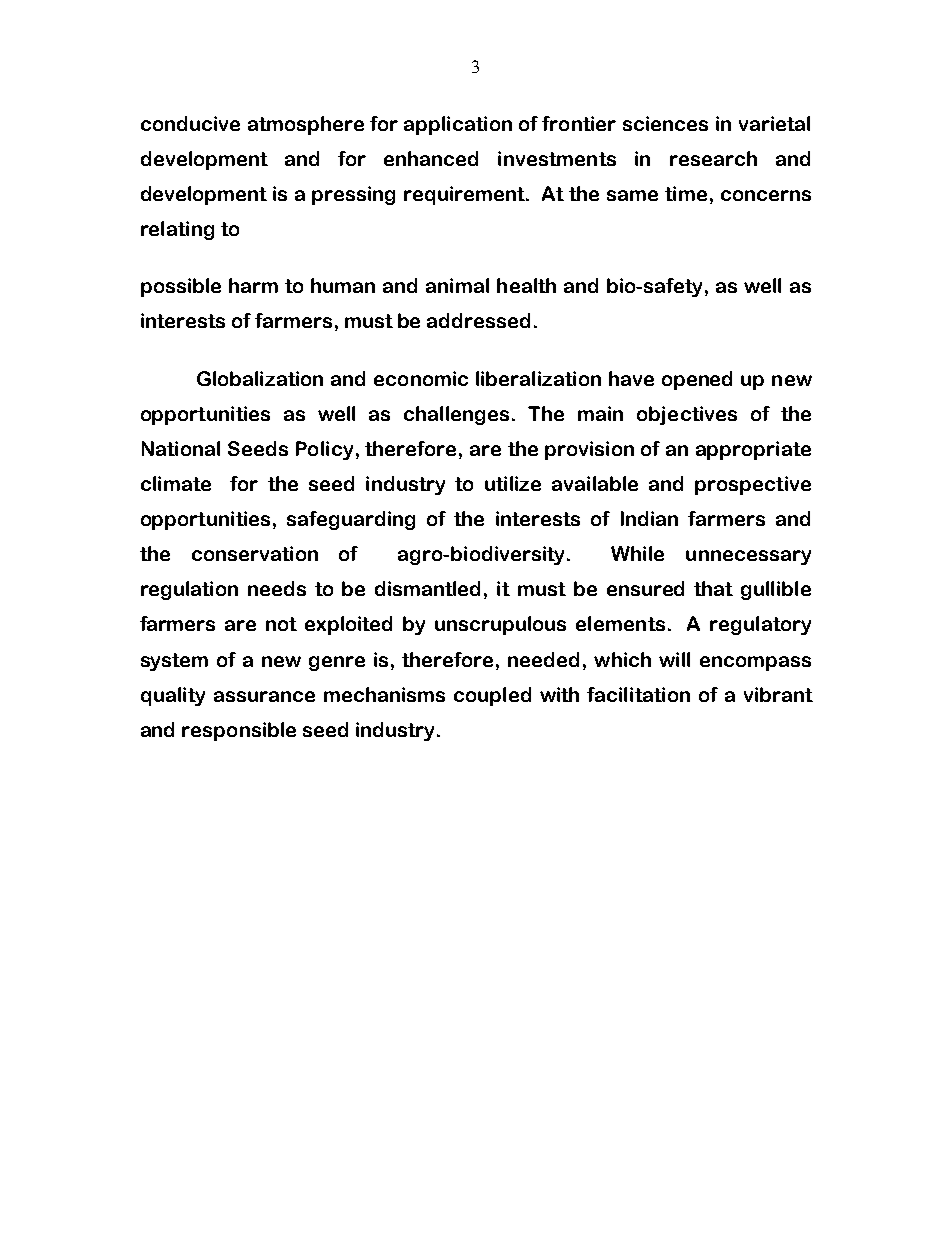  I want to click on challenges, so click(458, 415).
